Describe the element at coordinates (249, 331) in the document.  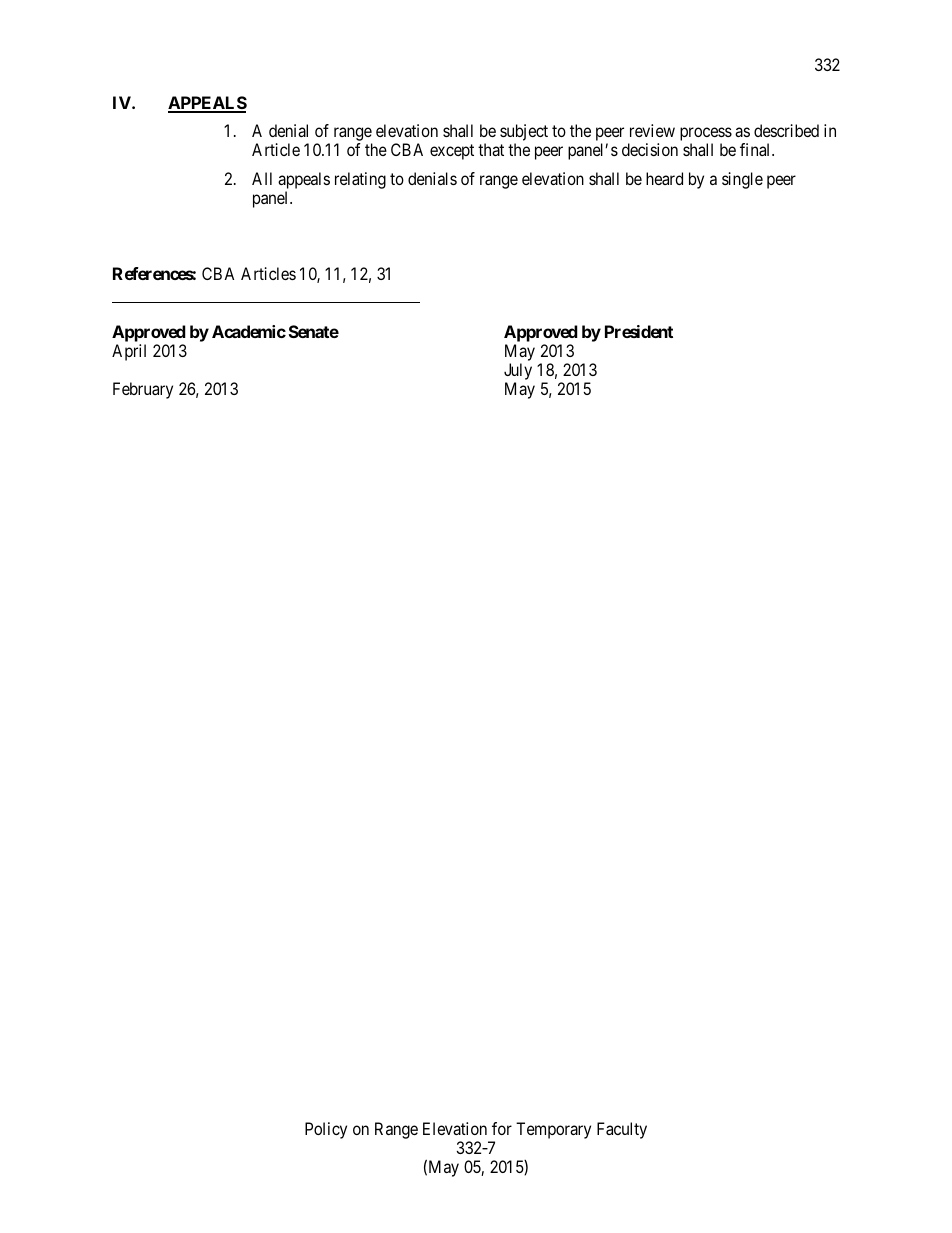
I see `Academic` at that location.
